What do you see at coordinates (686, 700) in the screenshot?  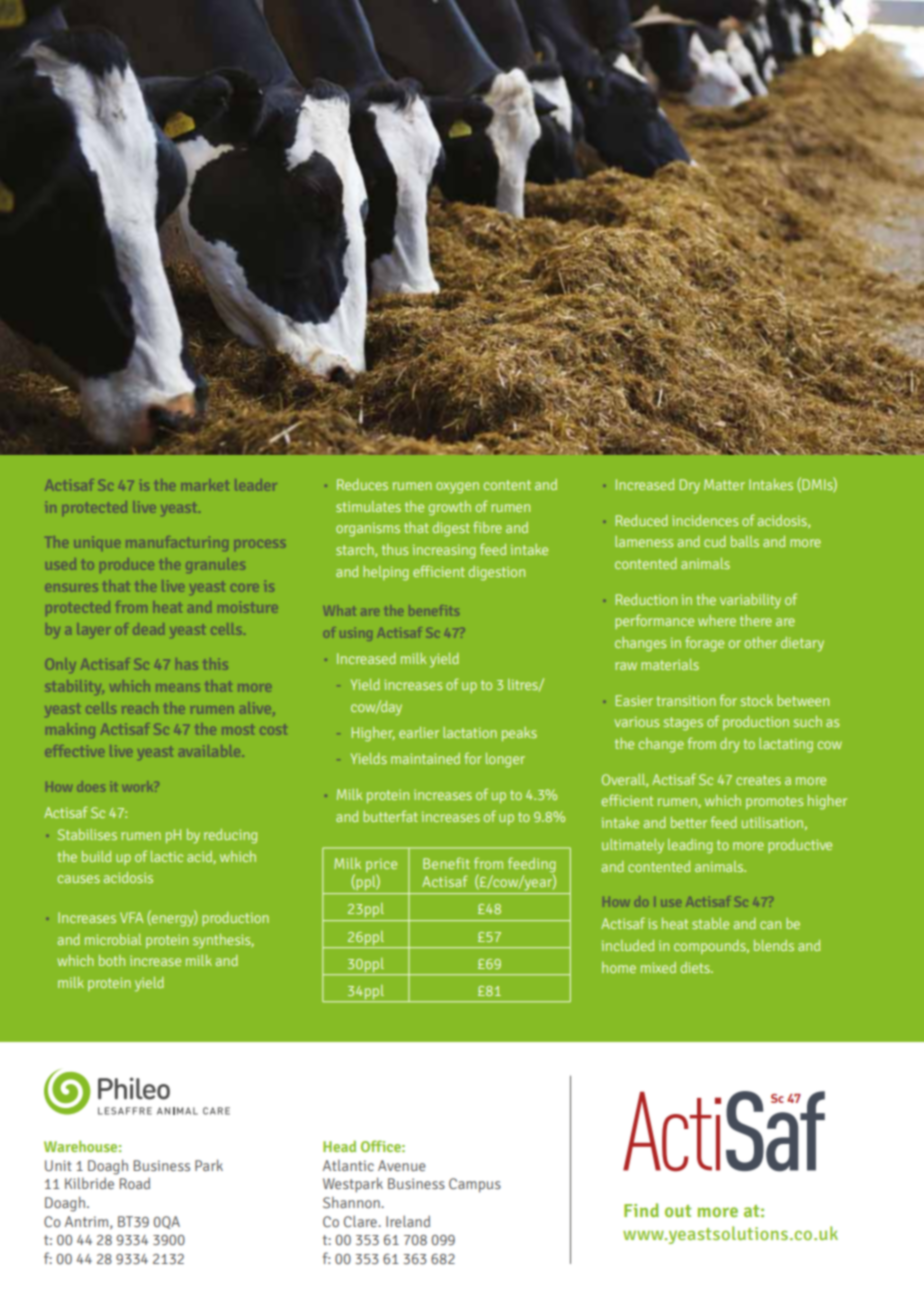 I see `transition` at bounding box center [686, 700].
